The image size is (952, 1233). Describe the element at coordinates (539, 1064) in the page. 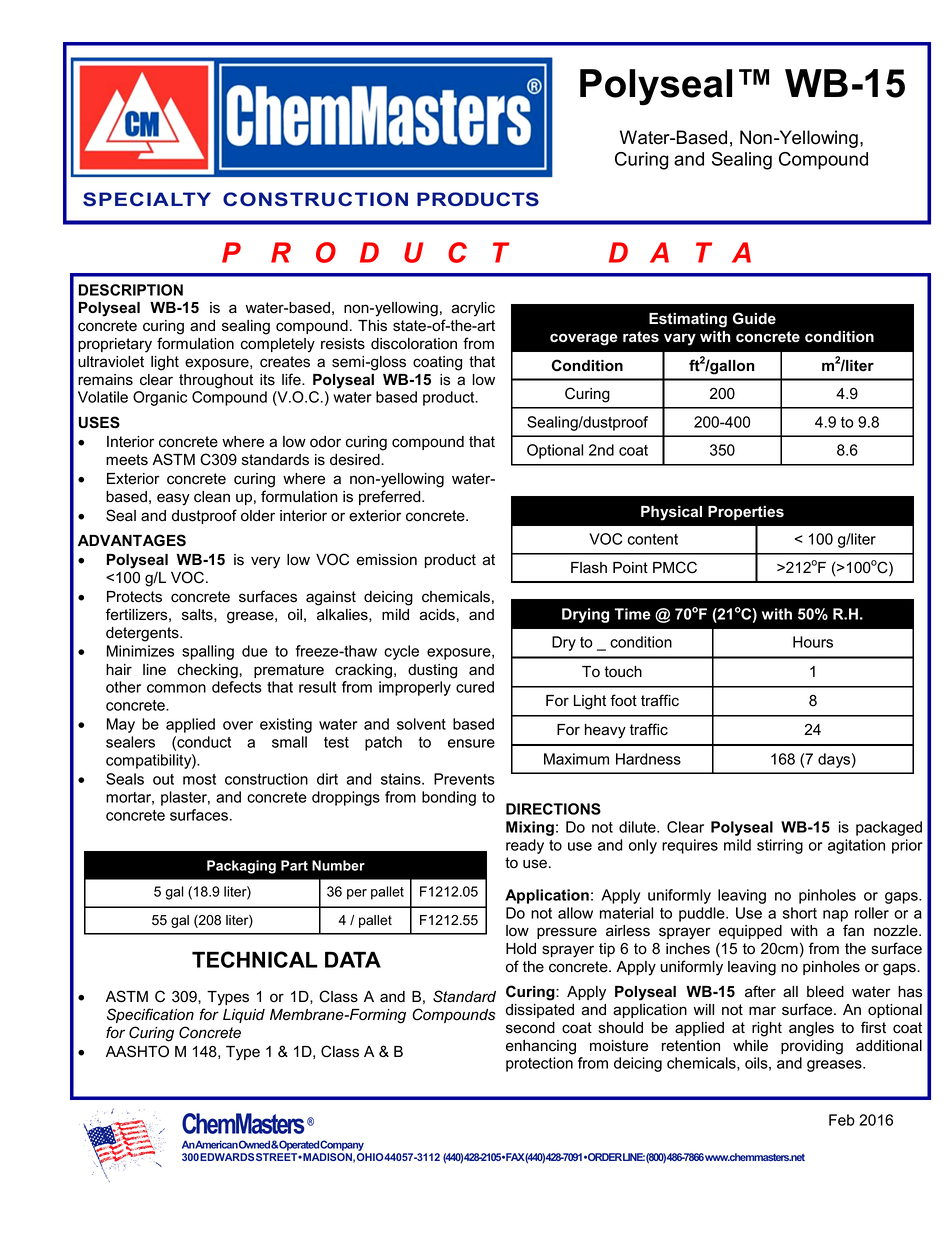

I see `protection` at that location.
